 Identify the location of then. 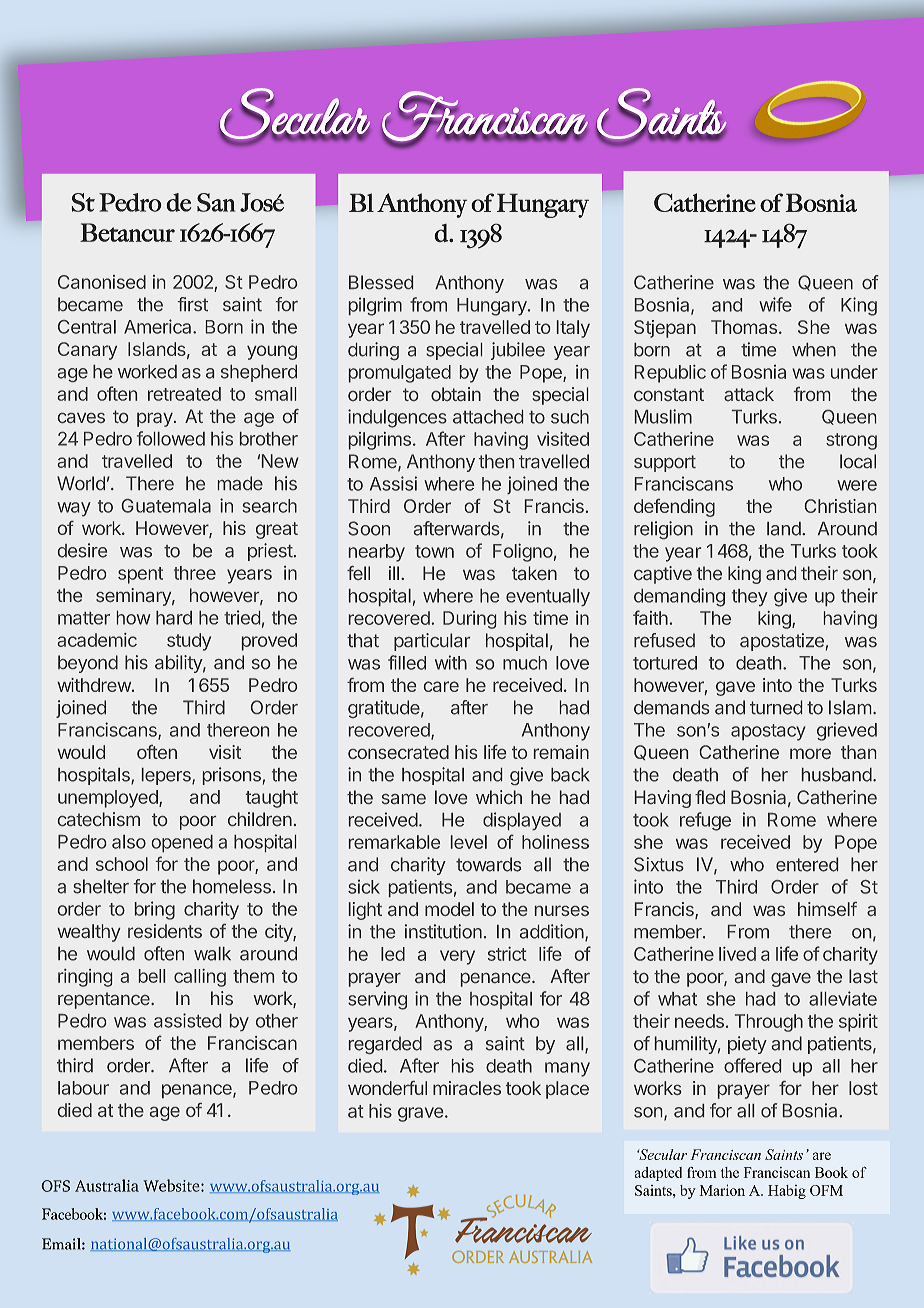
(496, 461).
